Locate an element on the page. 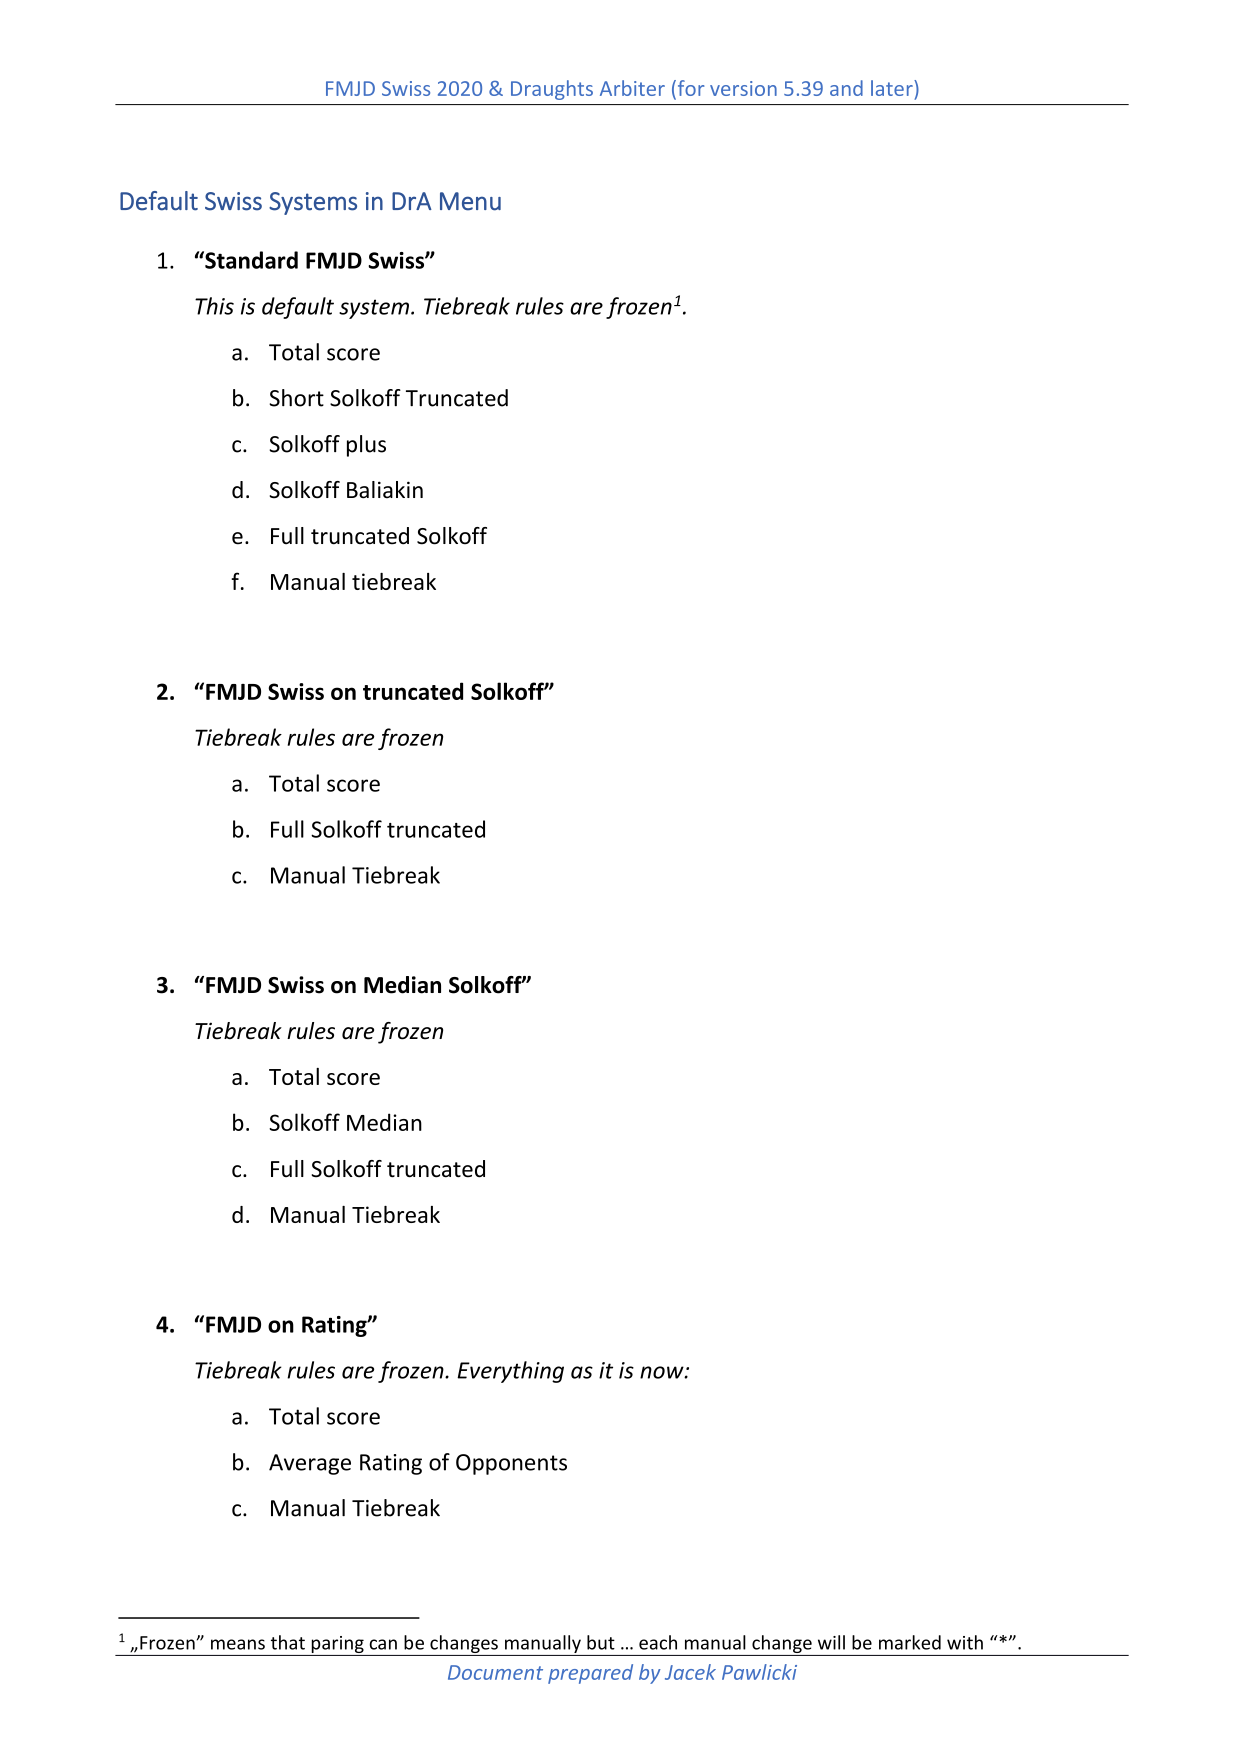  Draughts is located at coordinates (552, 90).
